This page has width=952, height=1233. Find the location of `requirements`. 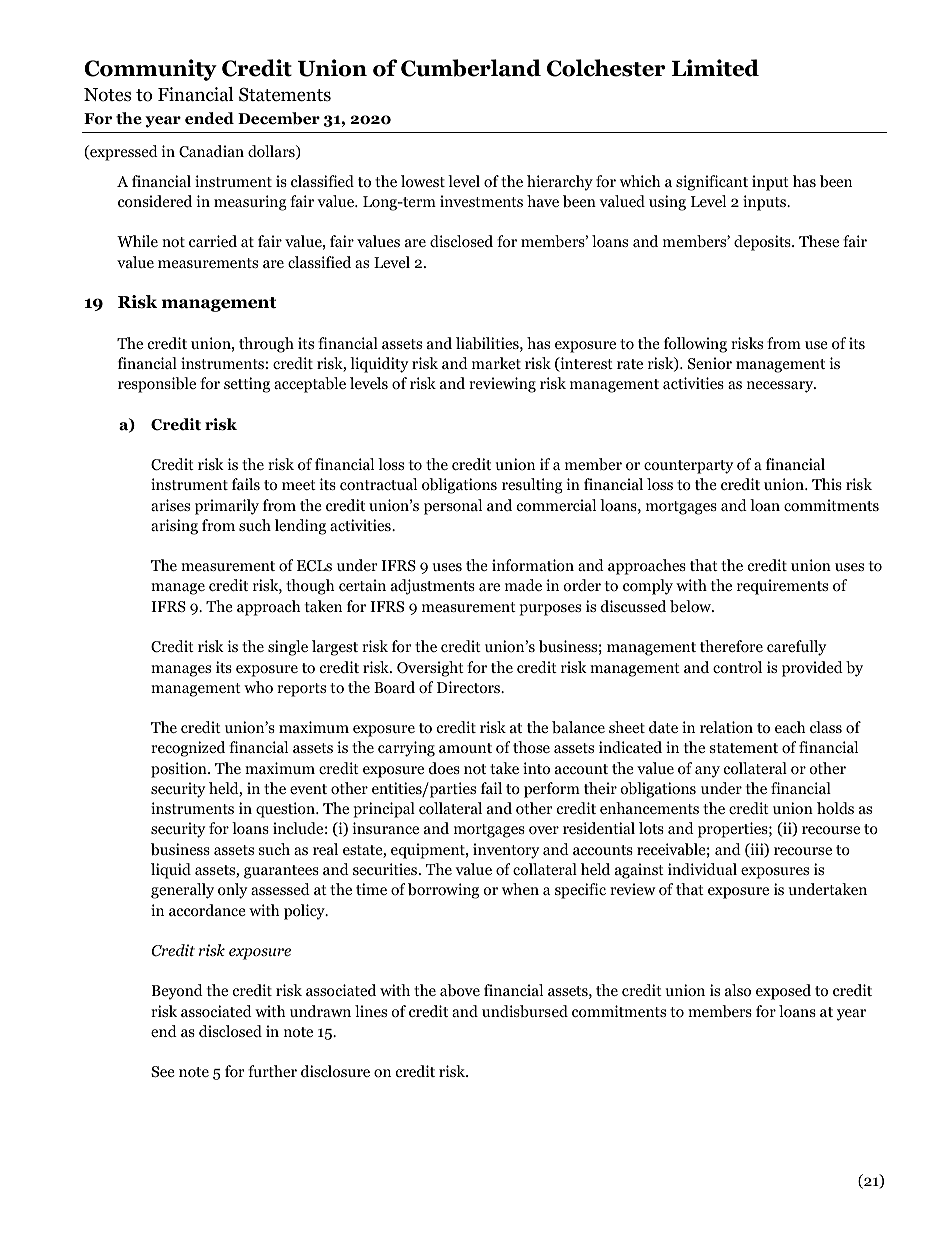

requirements is located at coordinates (782, 587).
